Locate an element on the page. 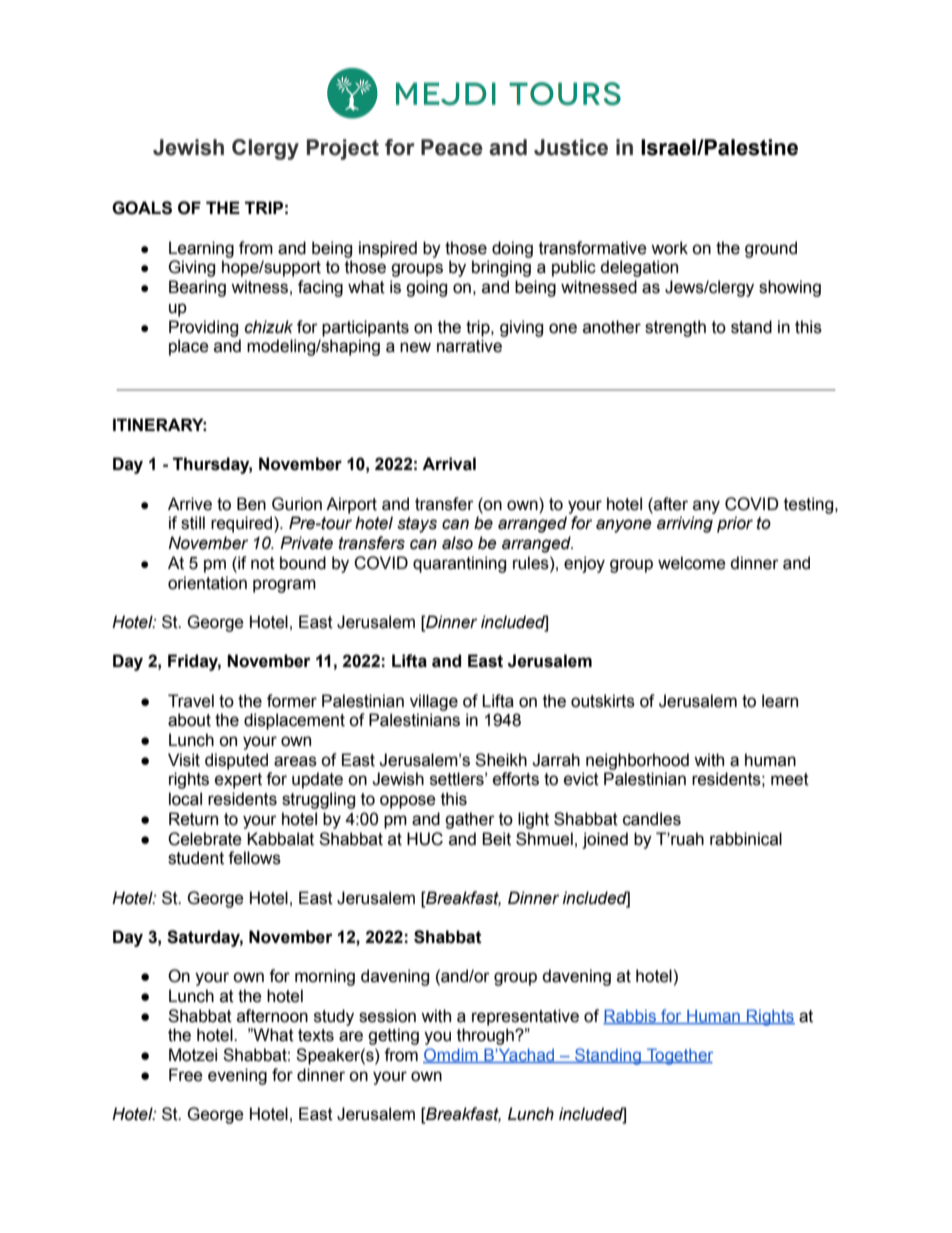 Image resolution: width=952 pixels, height=1233 pixels. Peace is located at coordinates (452, 147).
